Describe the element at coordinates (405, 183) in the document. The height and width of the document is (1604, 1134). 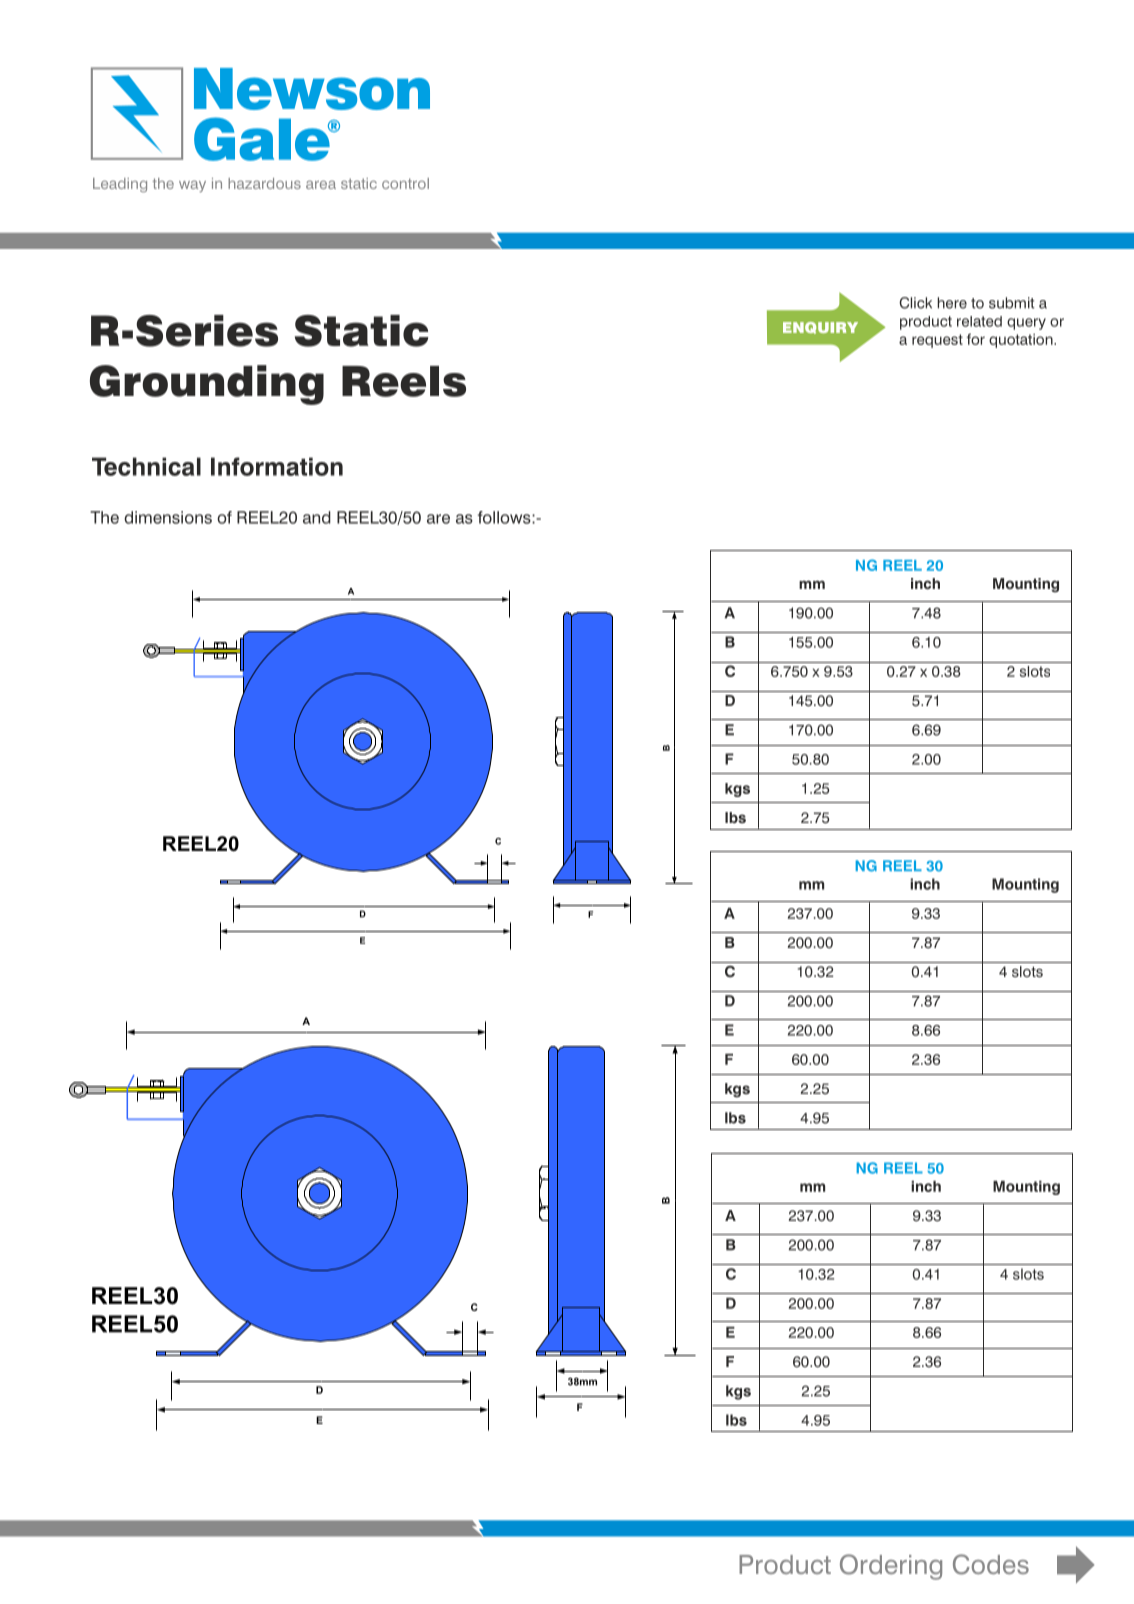
I see `control` at that location.
